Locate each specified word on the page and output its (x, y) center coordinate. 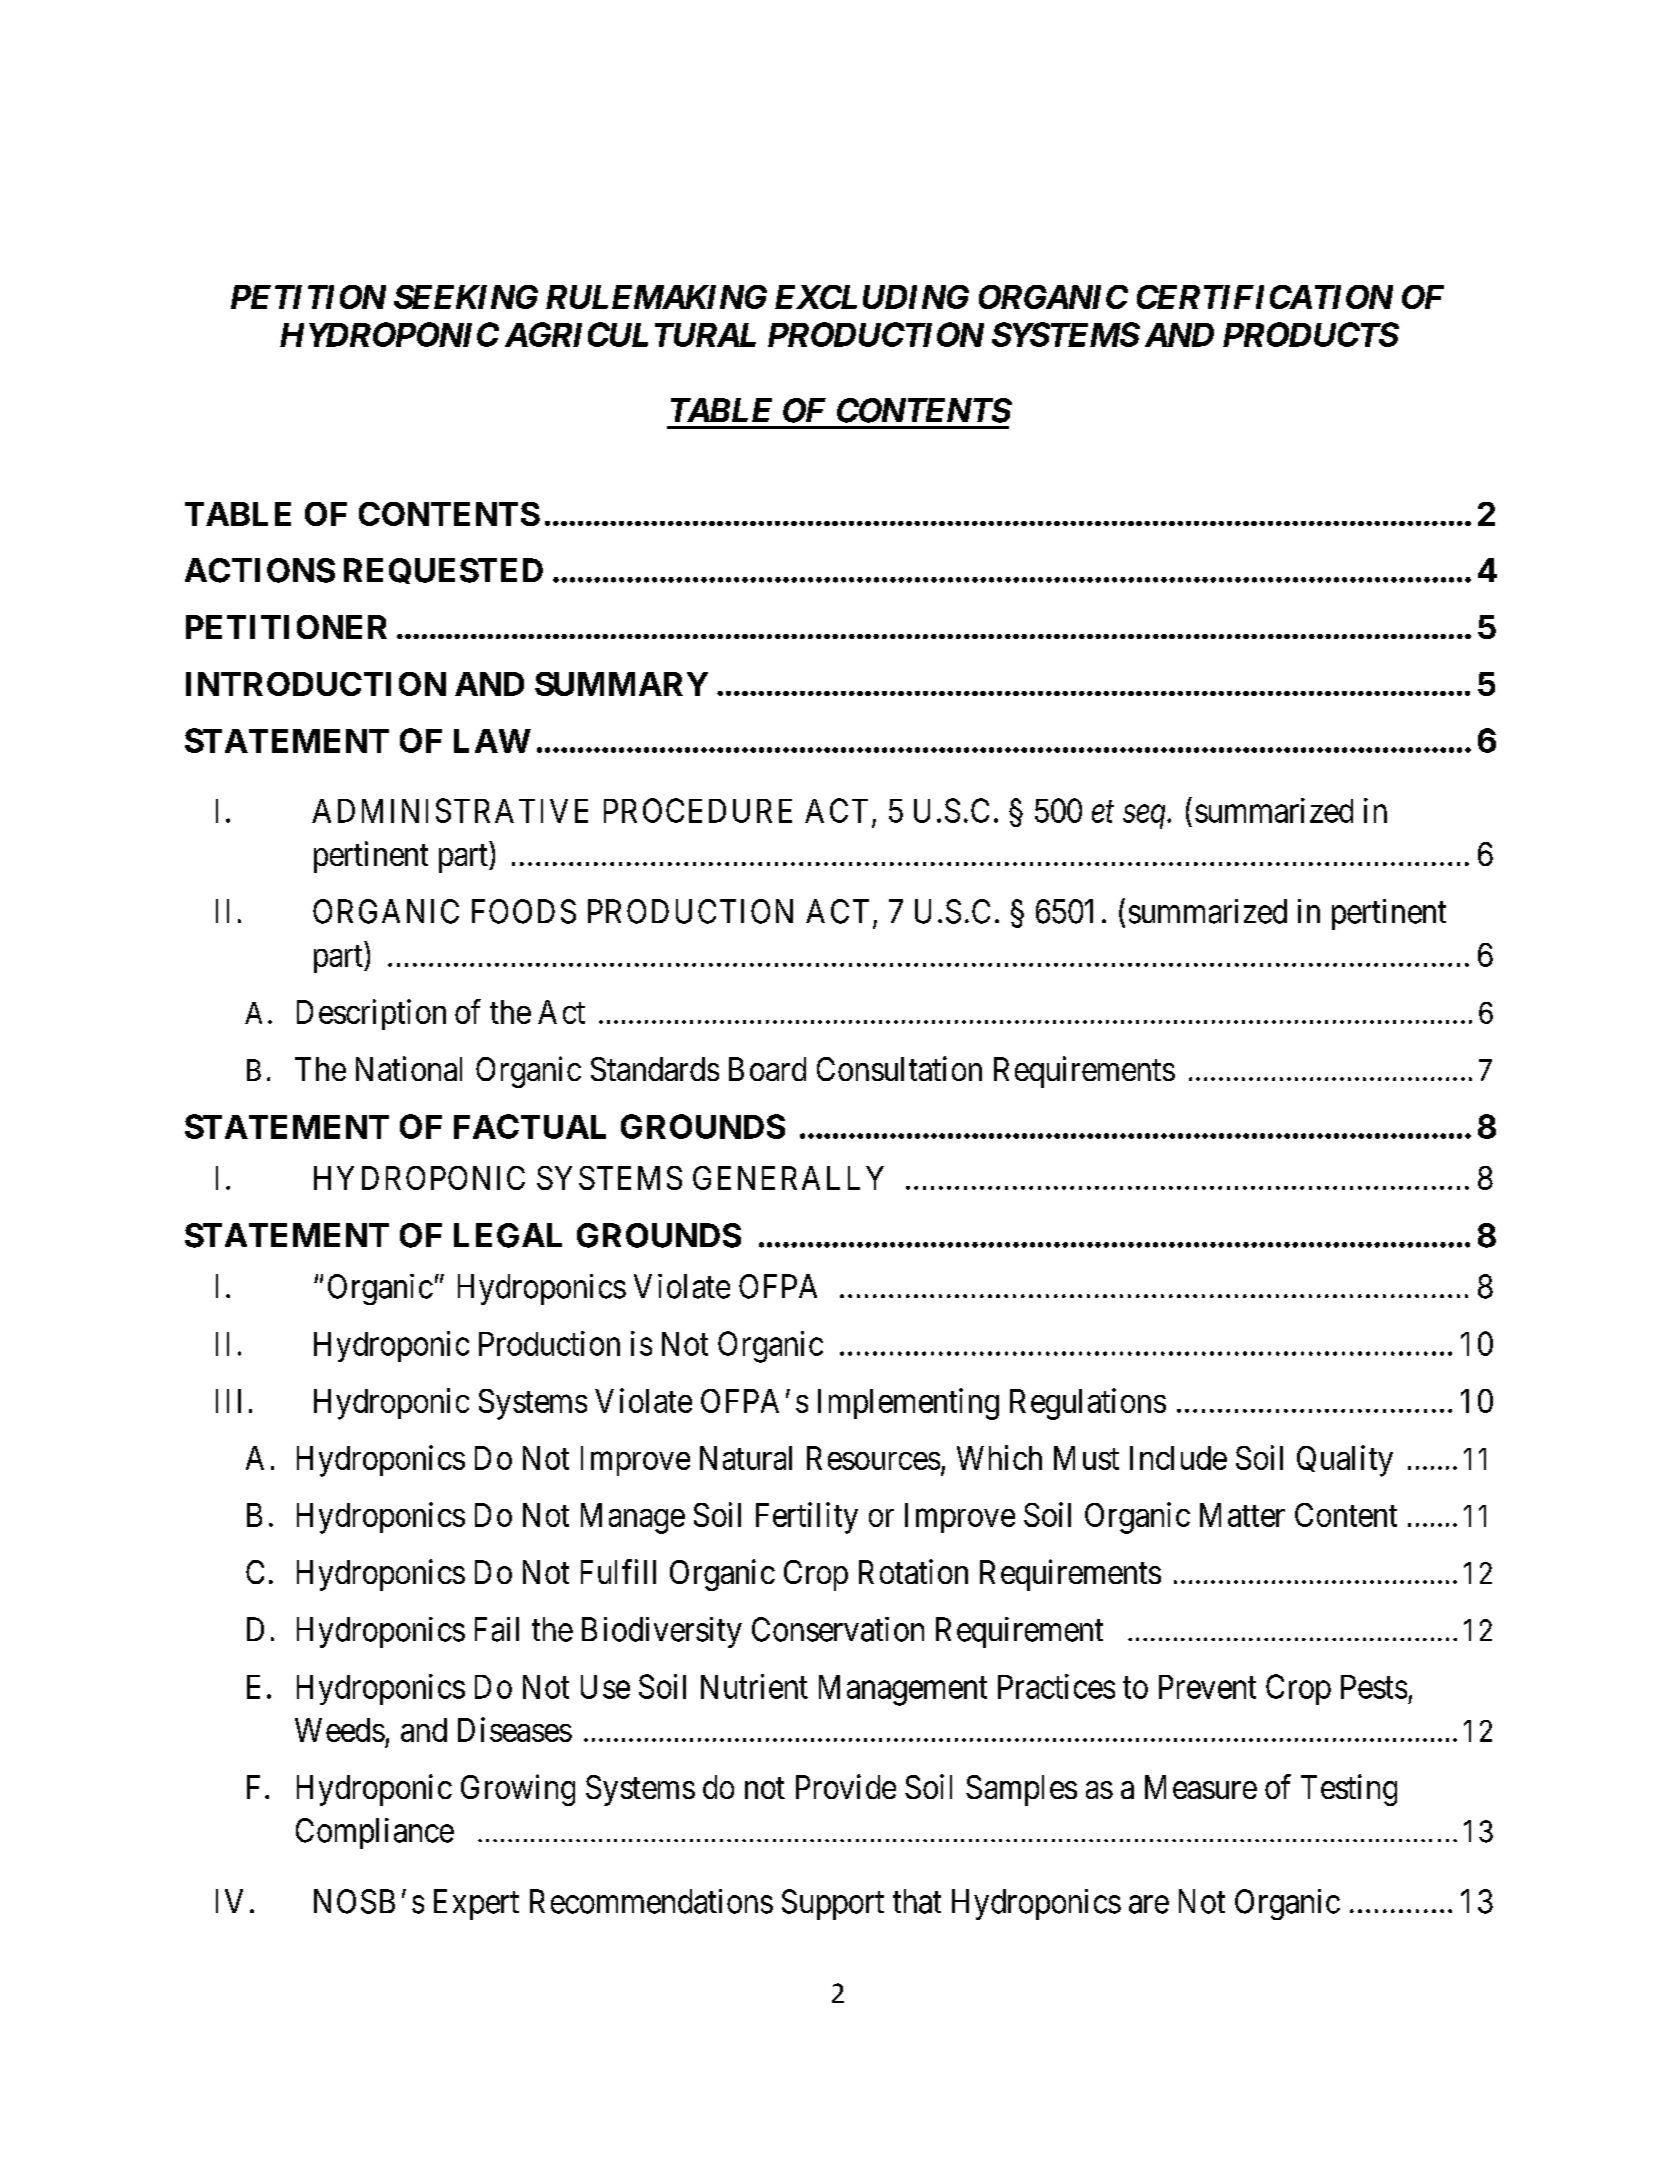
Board (767, 1069)
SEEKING (466, 297)
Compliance (375, 1833)
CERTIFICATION (1265, 297)
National (409, 1068)
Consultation (899, 1068)
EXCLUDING (872, 297)
